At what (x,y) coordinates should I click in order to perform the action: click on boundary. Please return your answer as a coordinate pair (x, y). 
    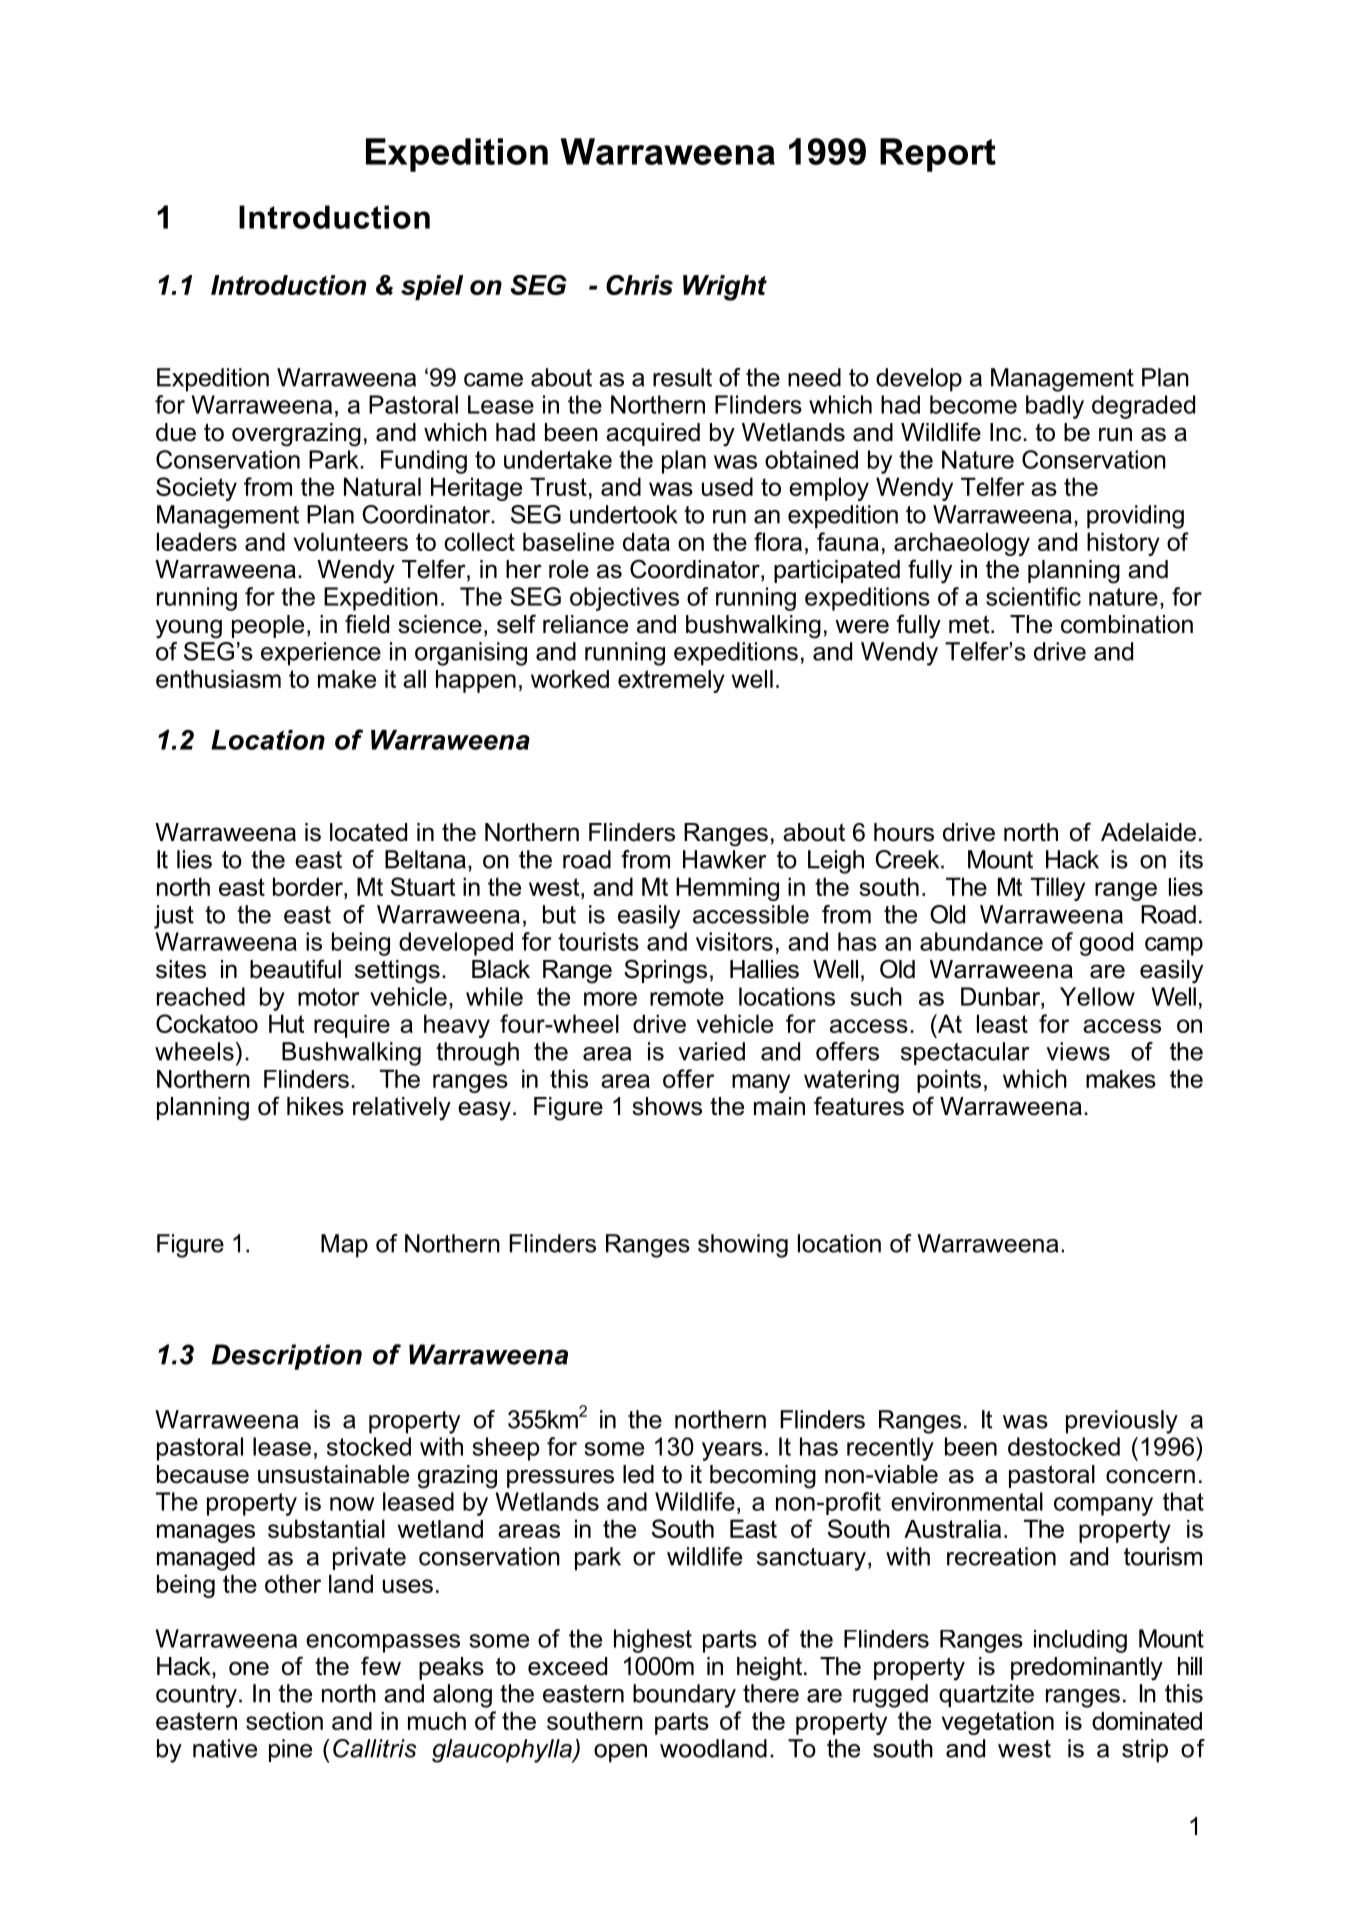
    Looking at the image, I should click on (684, 1696).
